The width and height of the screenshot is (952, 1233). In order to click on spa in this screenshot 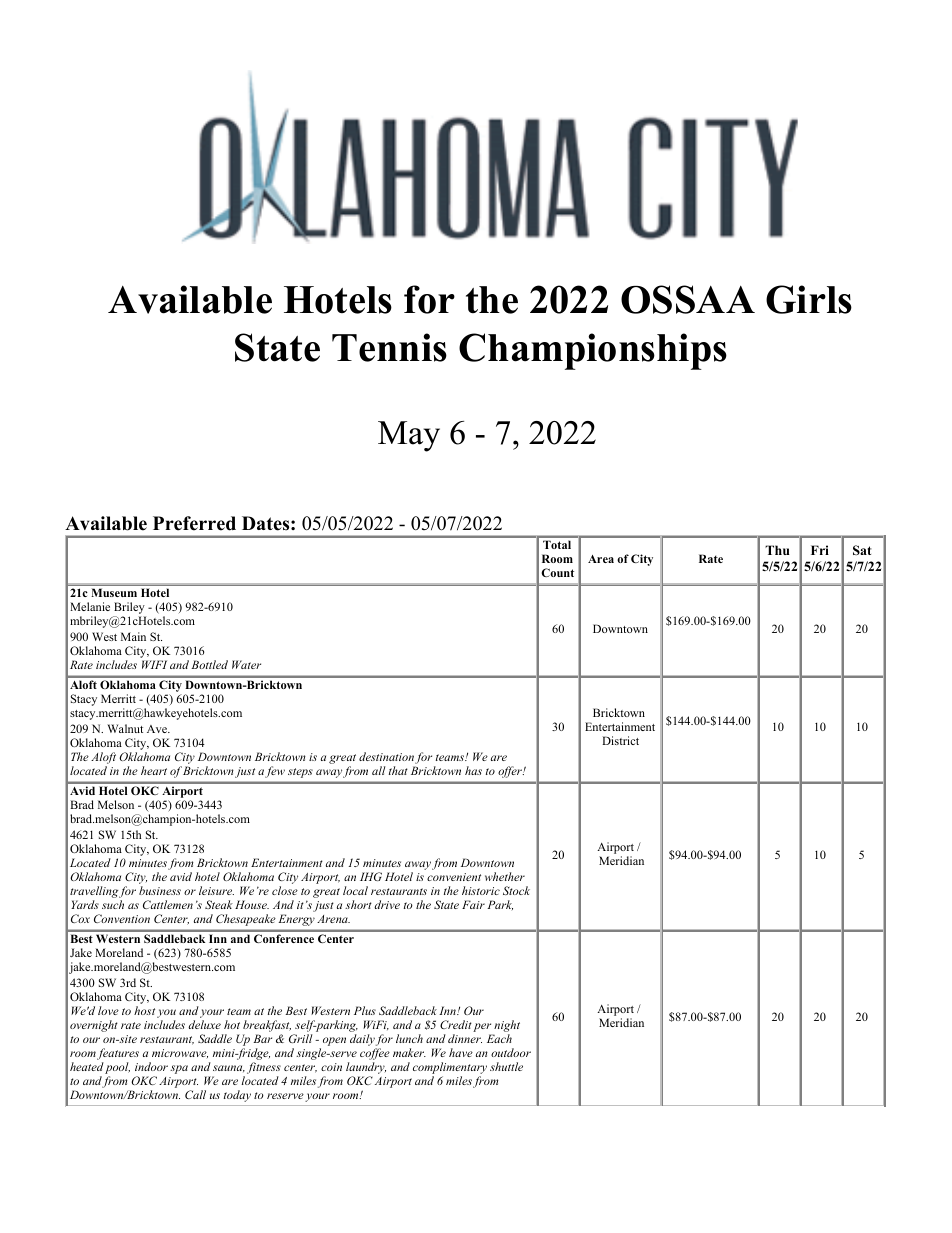, I will do `click(179, 1069)`.
